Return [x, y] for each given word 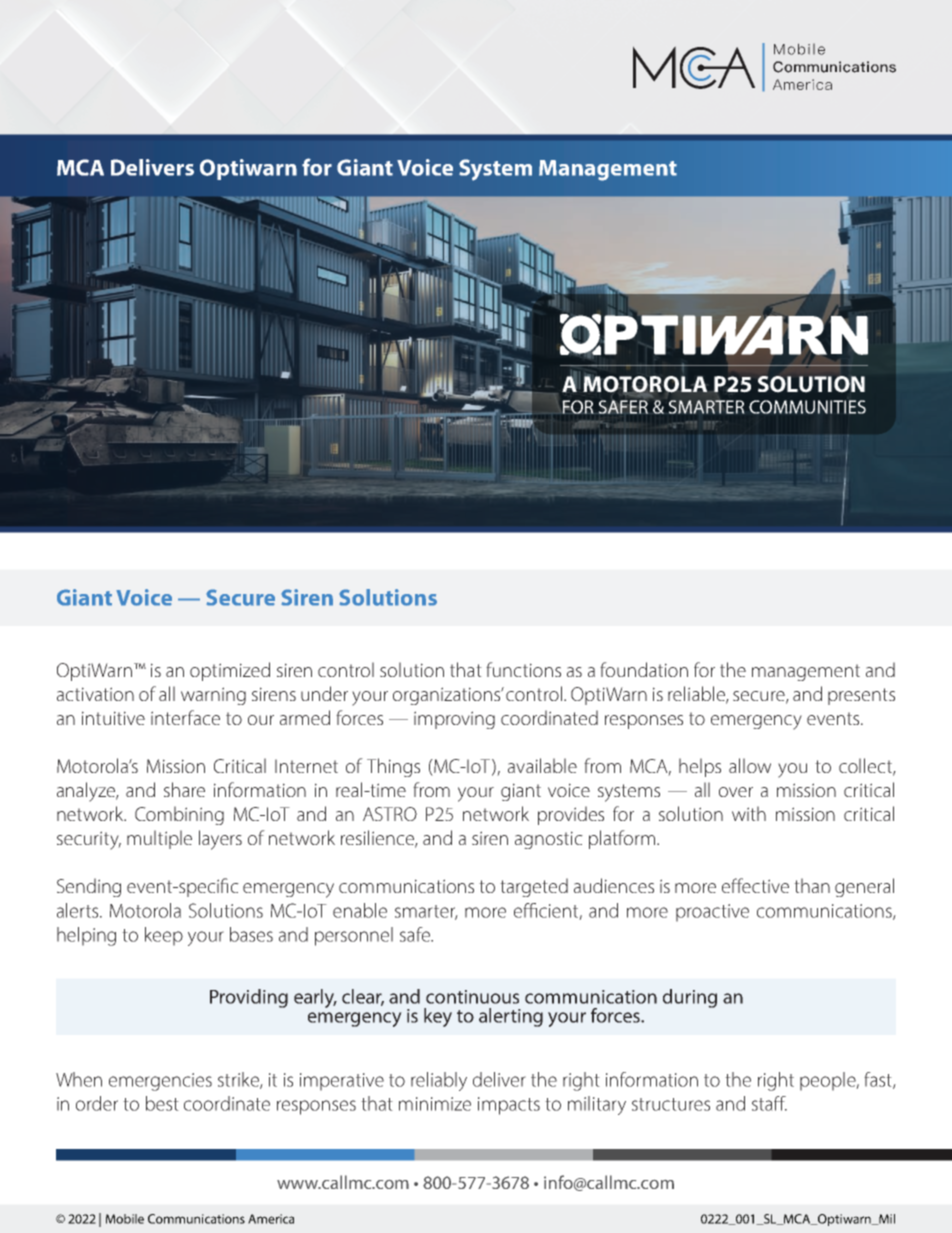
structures [671, 1104]
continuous [472, 997]
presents [861, 696]
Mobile [125, 1219]
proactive [712, 913]
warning [213, 696]
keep [164, 936]
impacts [509, 1106]
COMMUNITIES [807, 407]
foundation [644, 669]
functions [523, 669]
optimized [230, 671]
